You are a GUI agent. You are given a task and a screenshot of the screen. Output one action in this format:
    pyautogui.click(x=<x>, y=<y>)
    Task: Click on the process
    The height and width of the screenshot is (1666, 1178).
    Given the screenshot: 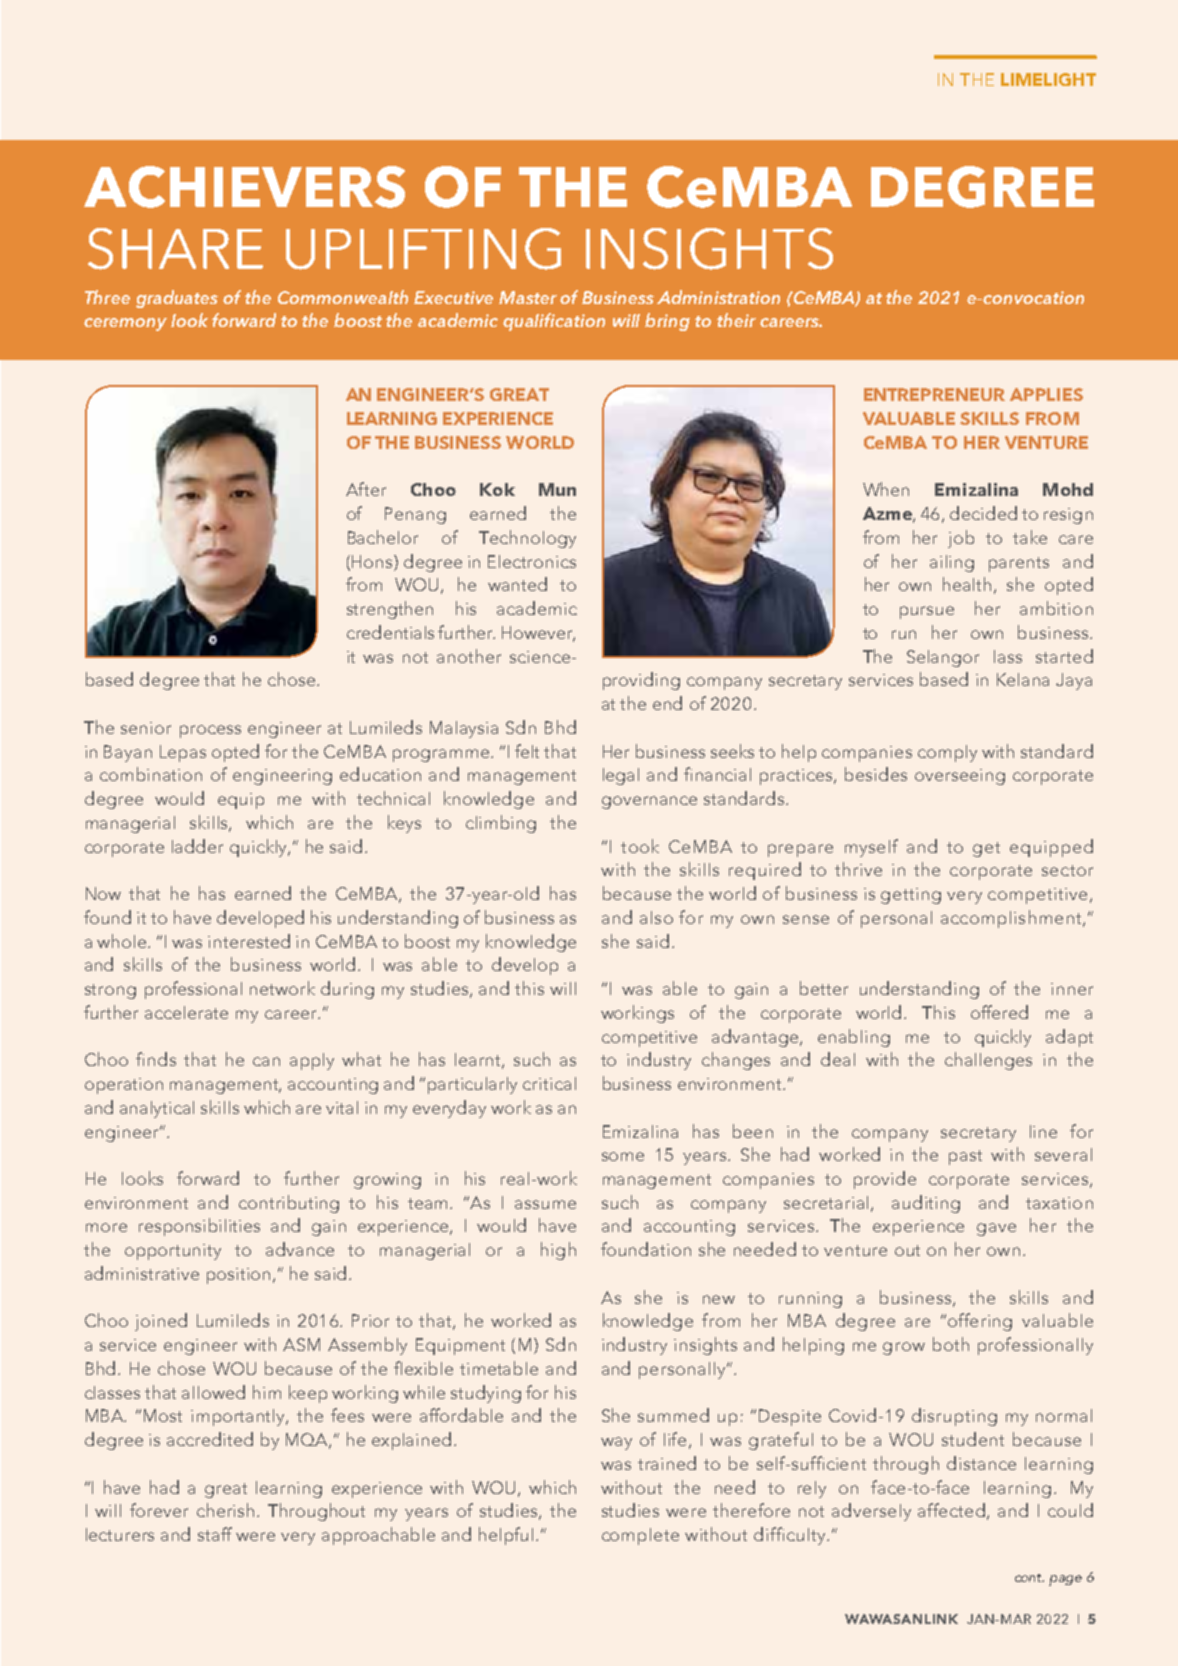 What is the action you would take?
    pyautogui.click(x=210, y=731)
